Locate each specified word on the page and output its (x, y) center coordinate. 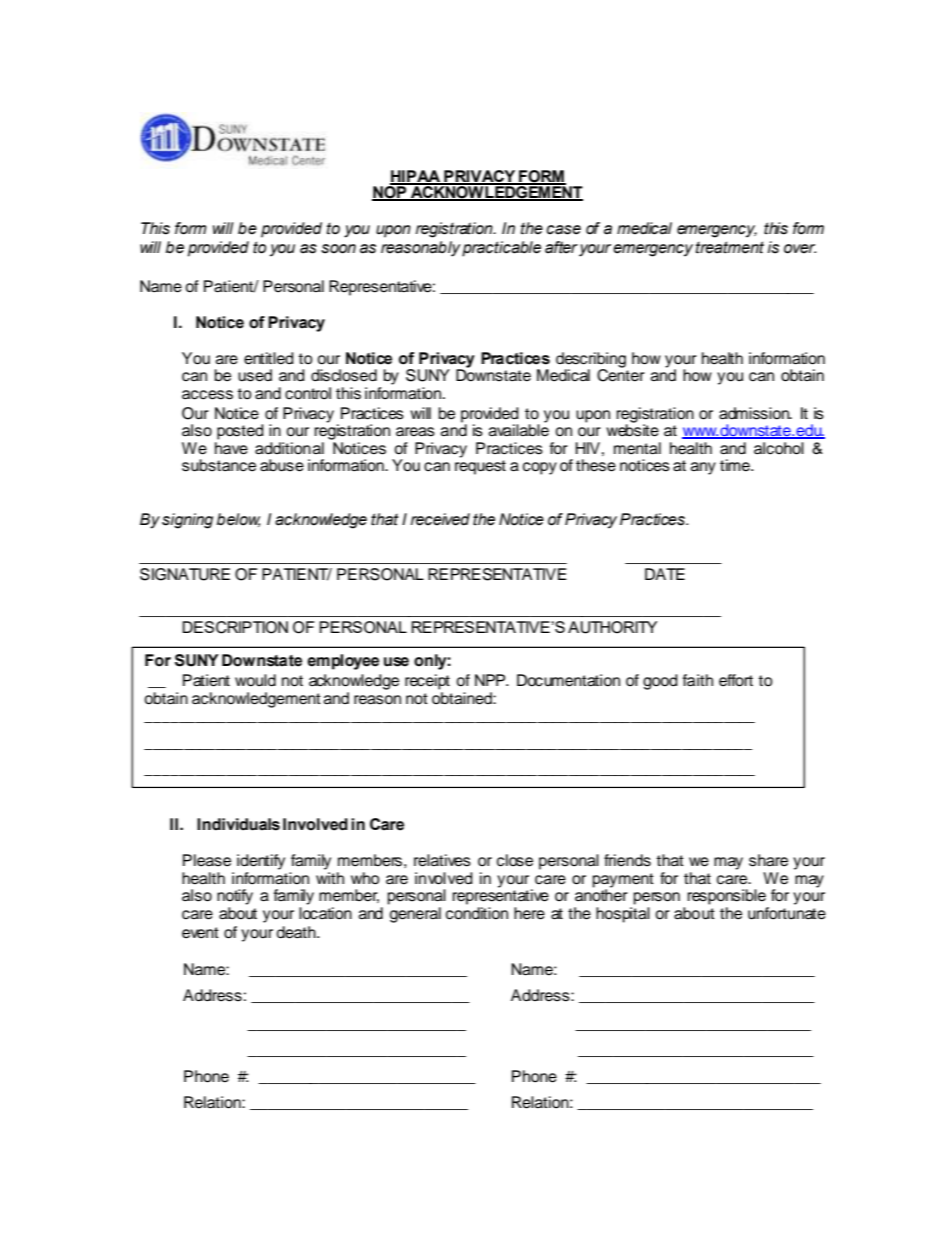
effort (736, 680)
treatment (730, 247)
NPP (491, 680)
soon (338, 249)
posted (240, 432)
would (255, 680)
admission (755, 413)
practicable (501, 249)
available (519, 429)
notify (235, 897)
